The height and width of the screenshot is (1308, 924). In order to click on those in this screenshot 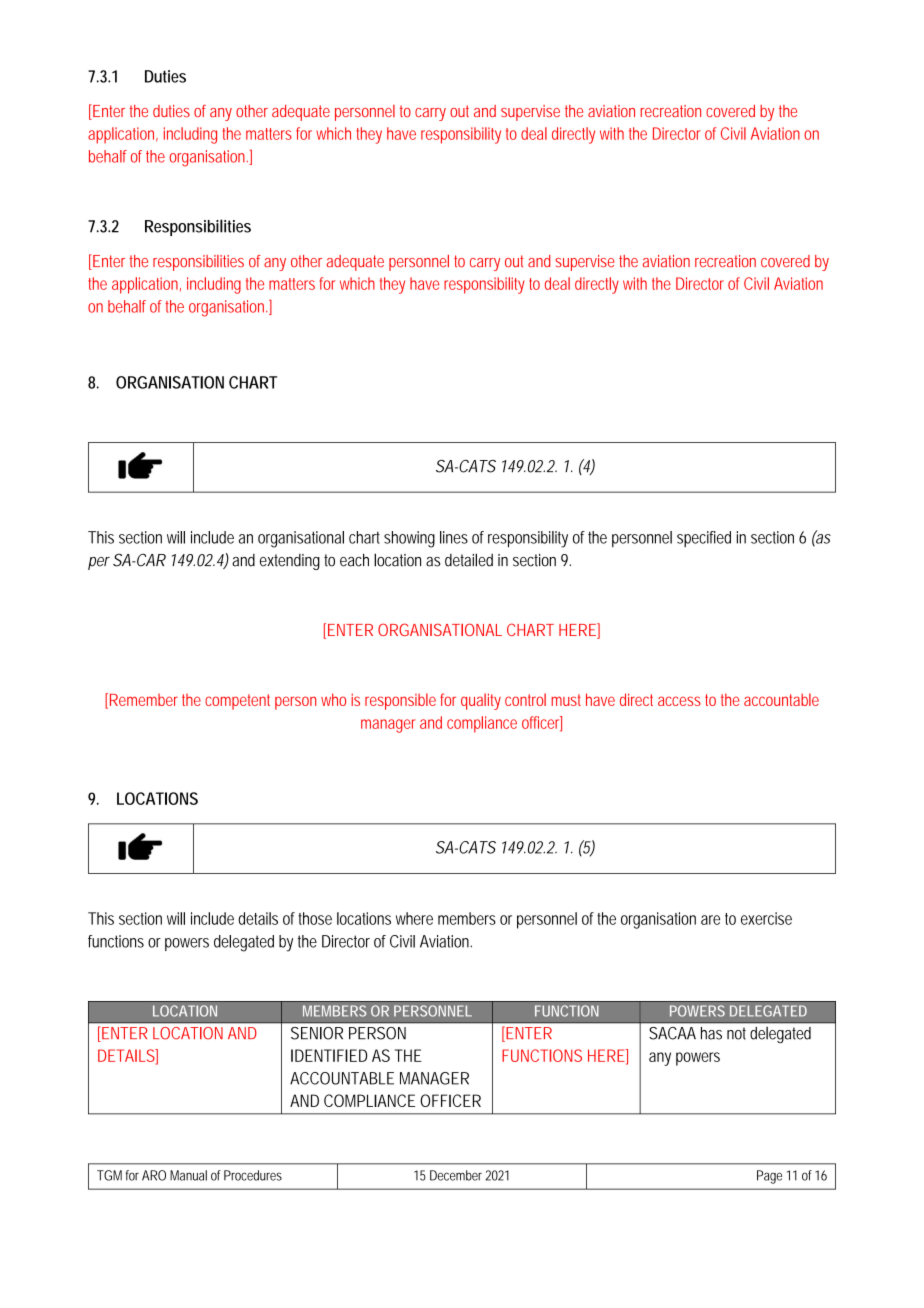, I will do `click(315, 918)`.
